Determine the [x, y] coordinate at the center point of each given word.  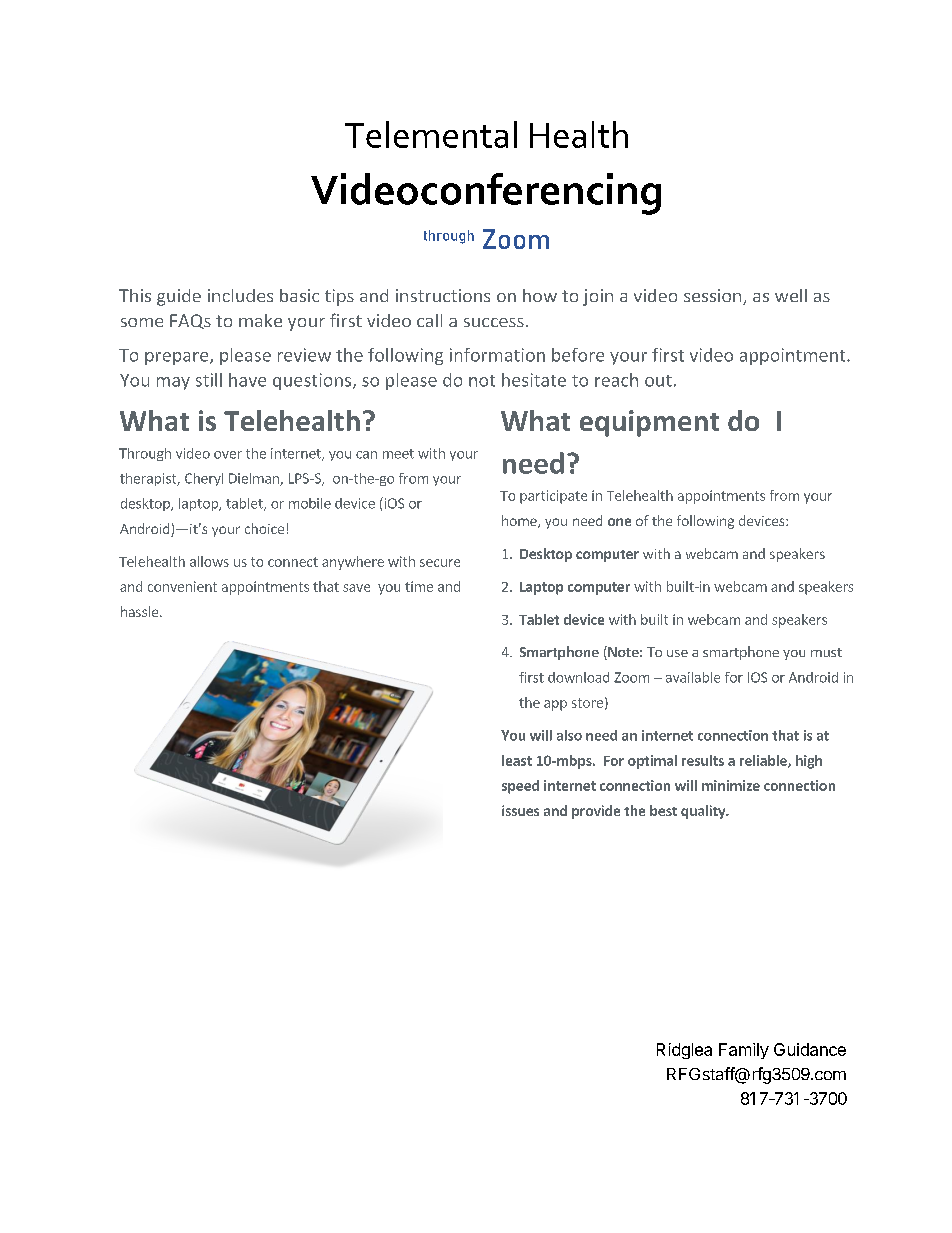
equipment [649, 423]
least [517, 760]
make [260, 320]
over [228, 455]
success [494, 322]
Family [744, 1051]
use [677, 653]
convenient [182, 586]
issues [520, 810]
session [714, 297]
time [419, 586]
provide [596, 812]
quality [704, 812]
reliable [764, 761]
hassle [141, 611]
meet [398, 454]
